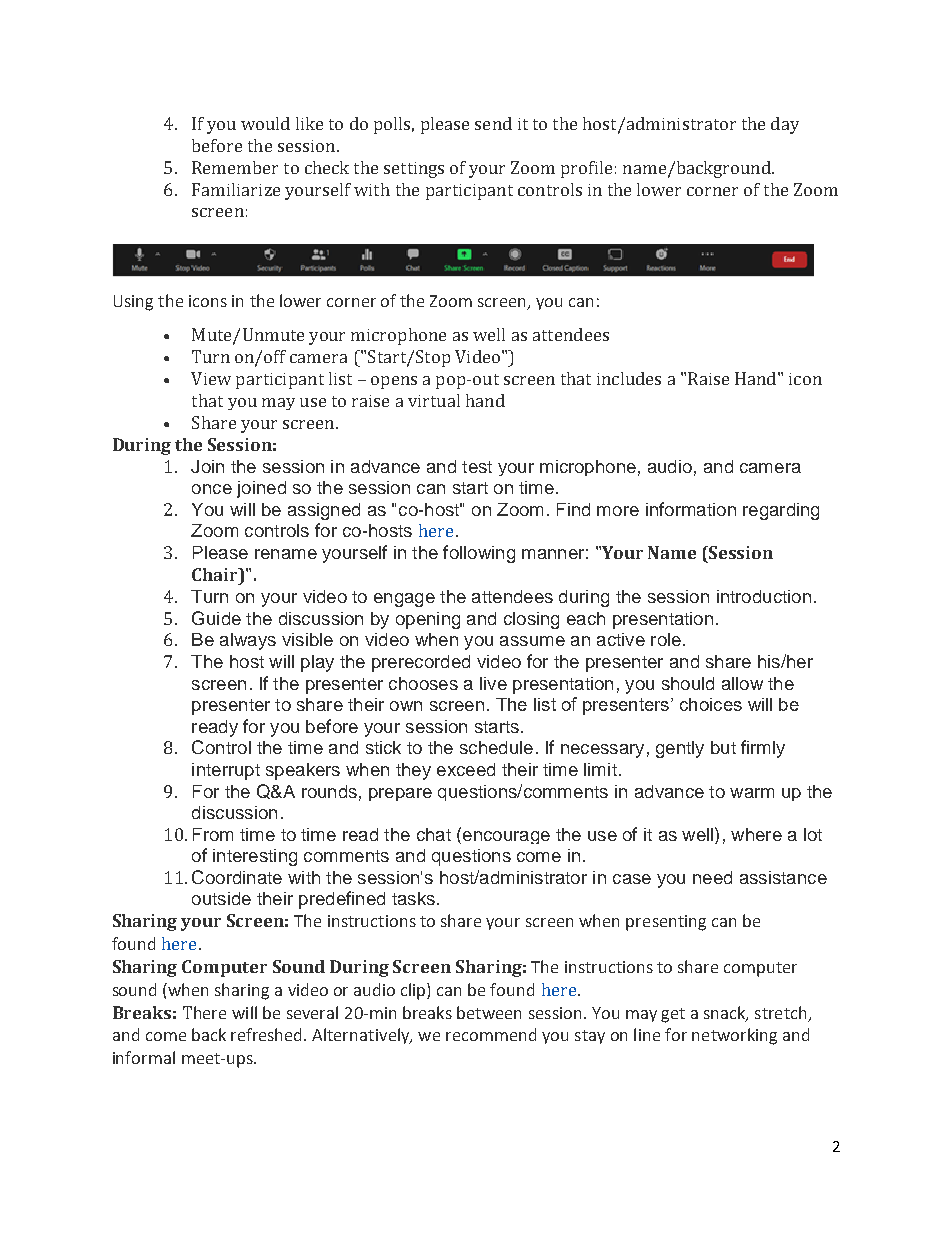 This document has width=952, height=1233. I want to click on encourage, so click(506, 837).
